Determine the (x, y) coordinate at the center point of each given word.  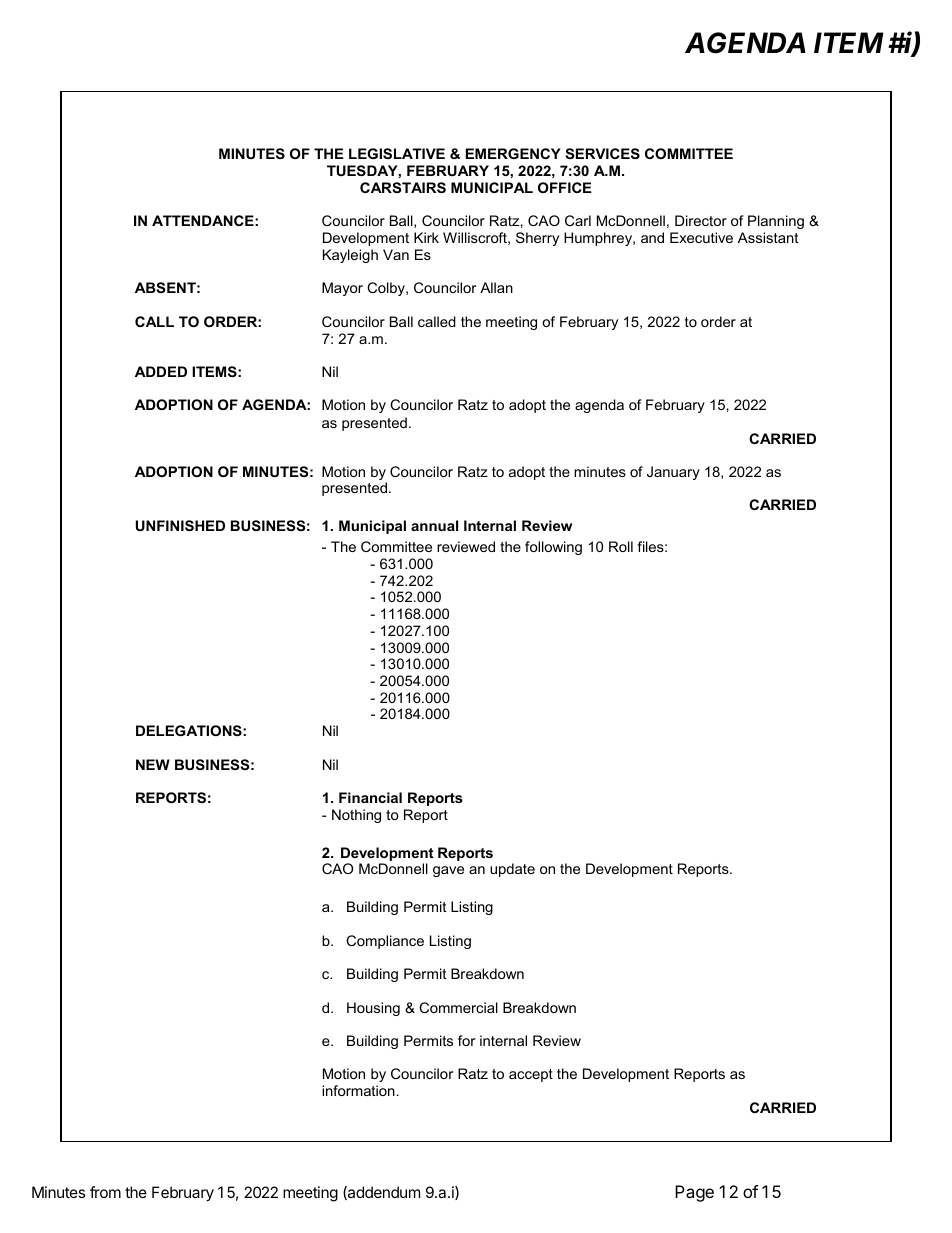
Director (701, 220)
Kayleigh (350, 256)
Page (694, 1193)
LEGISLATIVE (397, 153)
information (358, 1090)
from (105, 1192)
